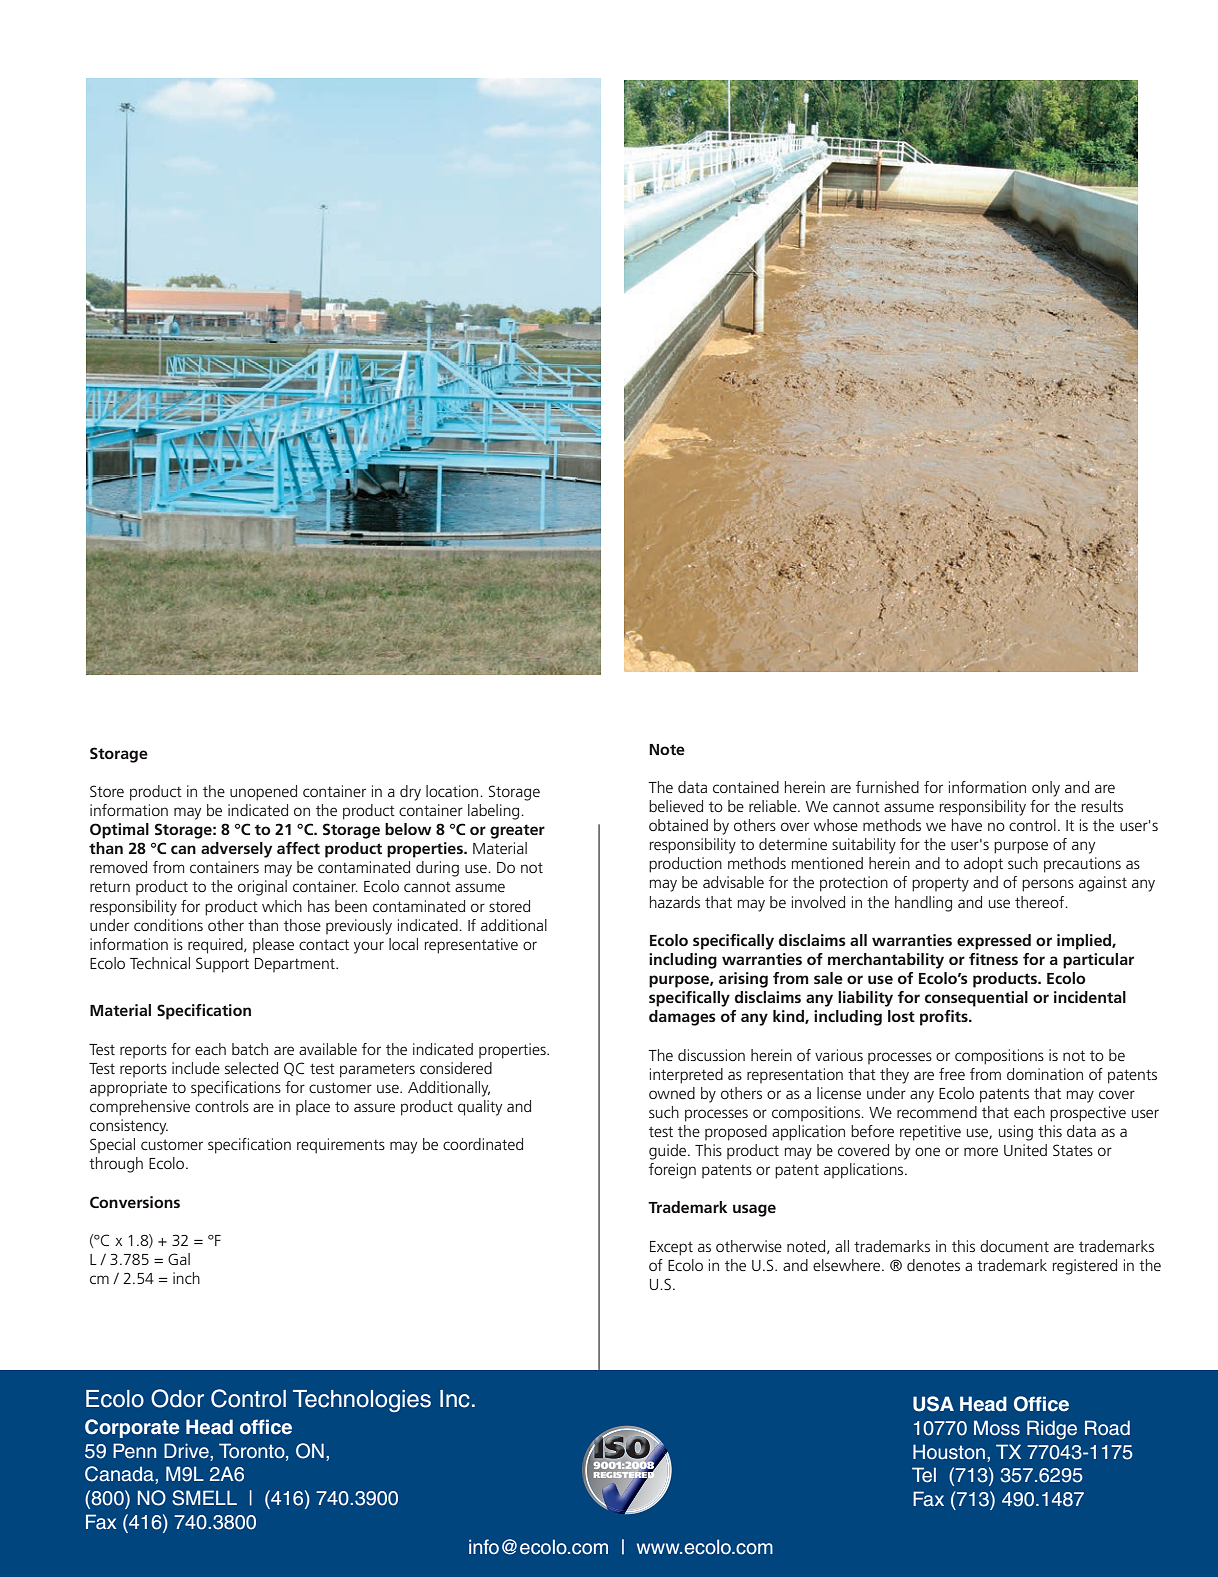  I want to click on have, so click(967, 825).
